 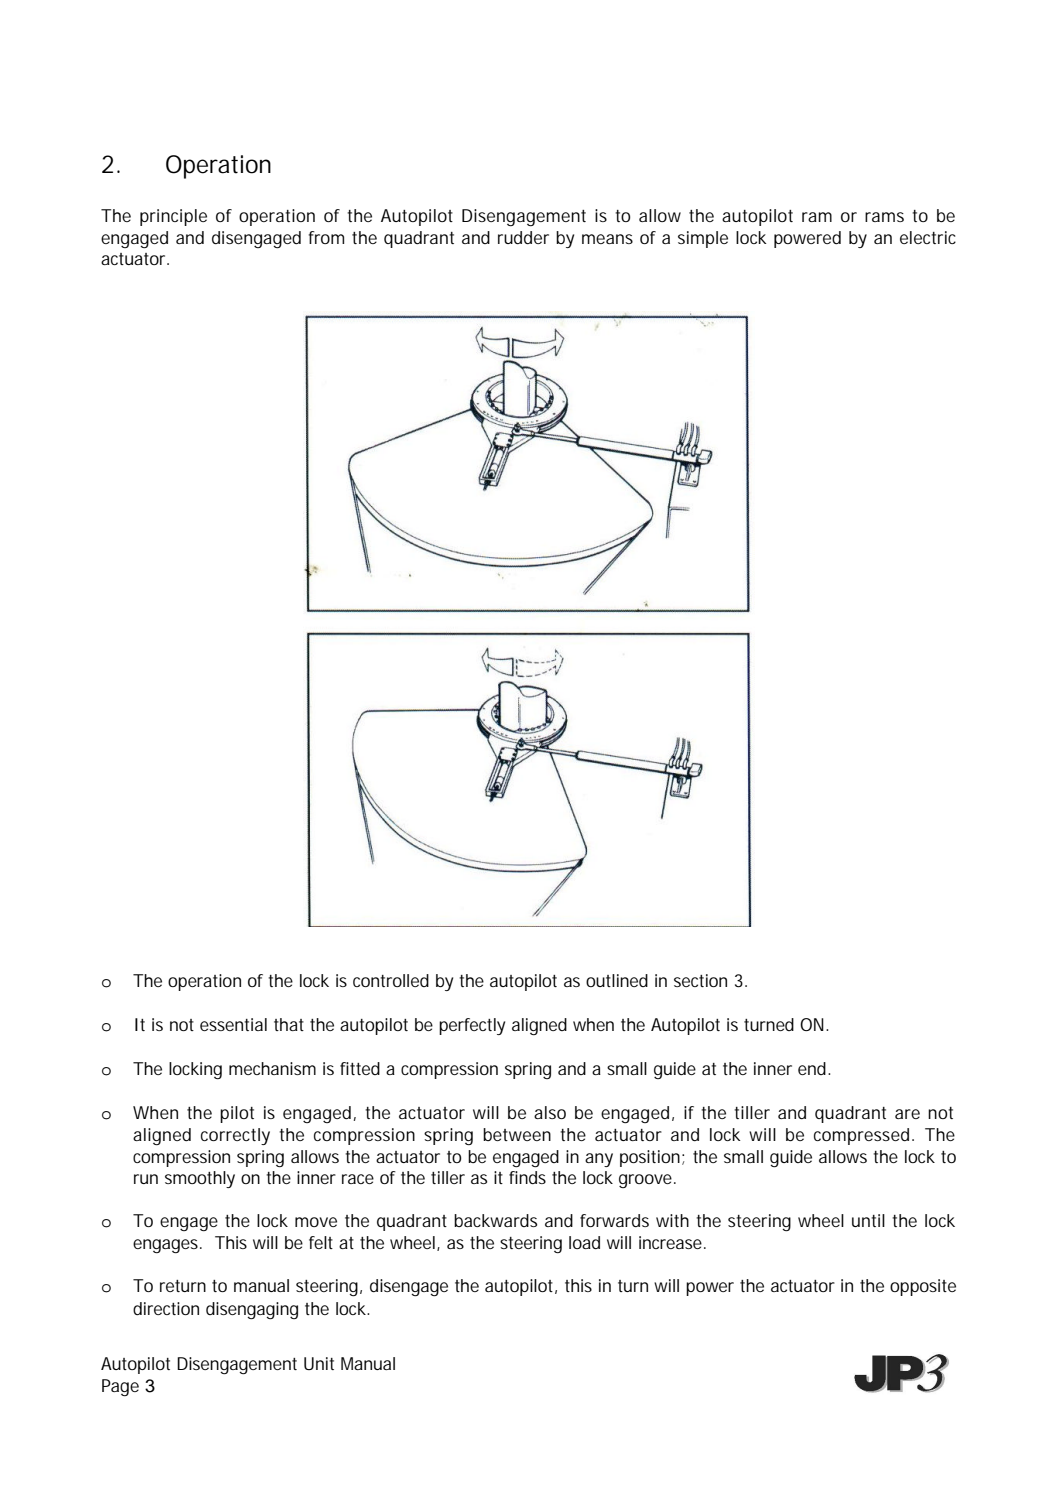 What do you see at coordinates (523, 237) in the screenshot?
I see `rudder` at bounding box center [523, 237].
